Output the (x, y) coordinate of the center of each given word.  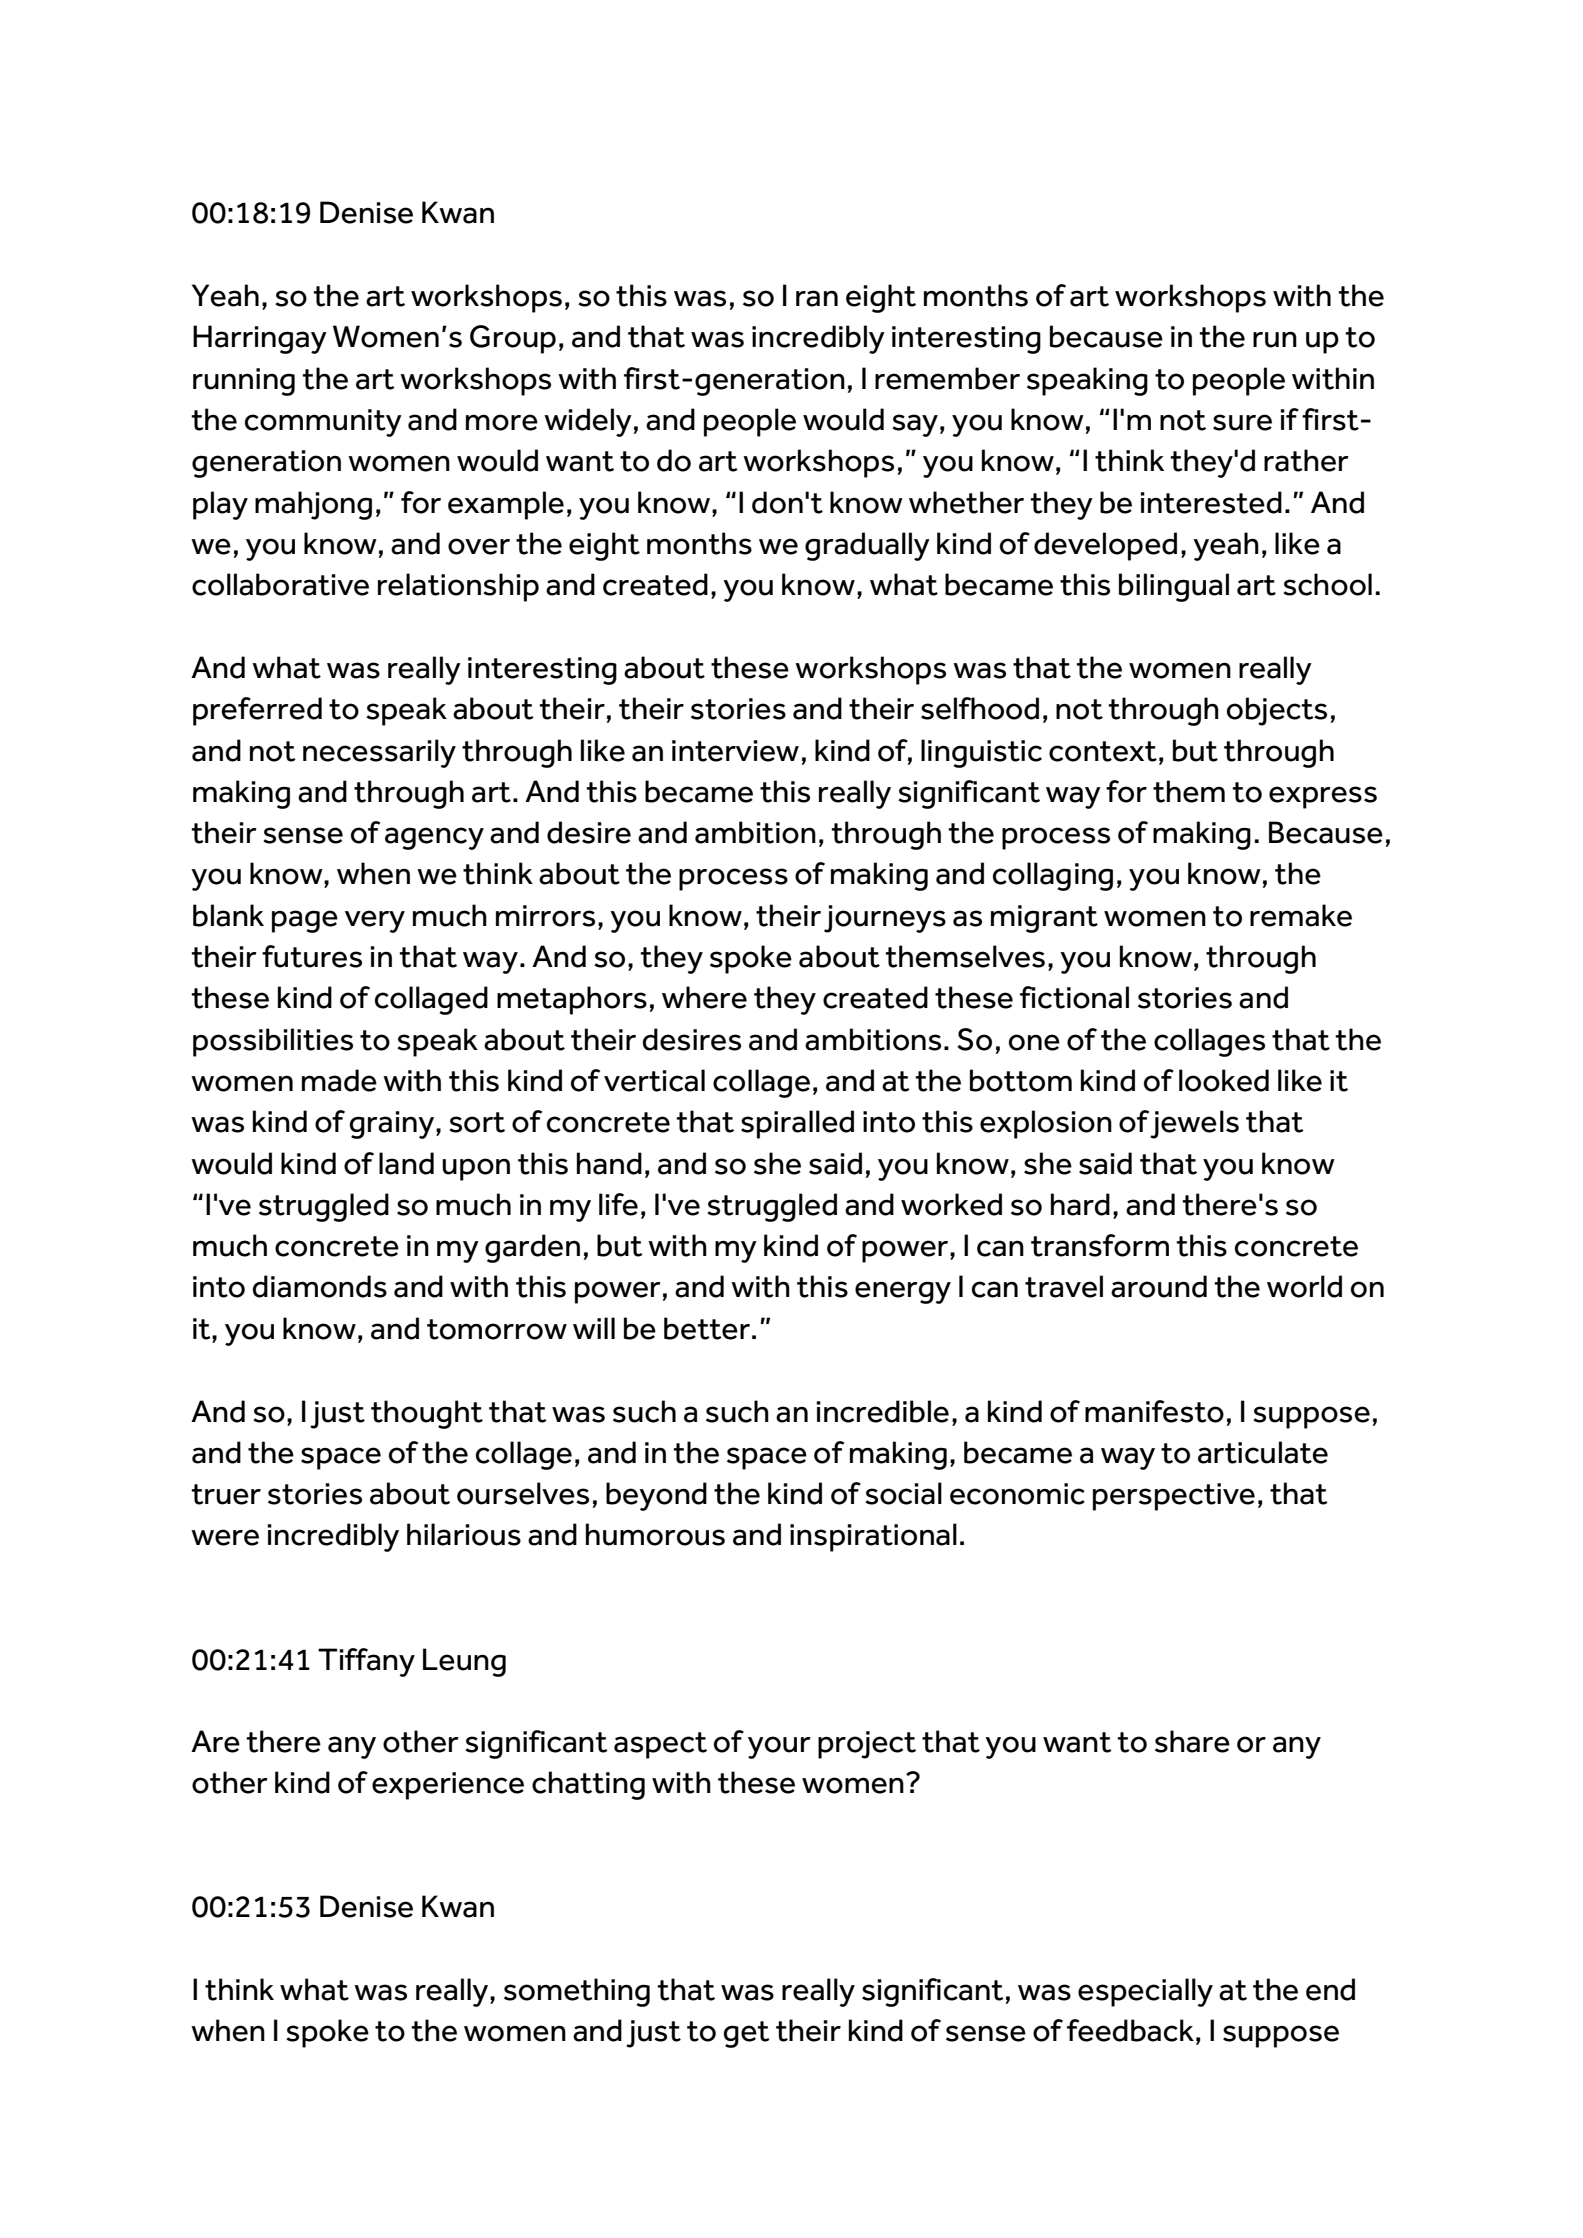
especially (1145, 1992)
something (577, 1992)
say (915, 425)
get (746, 2034)
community (323, 423)
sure (1242, 422)
